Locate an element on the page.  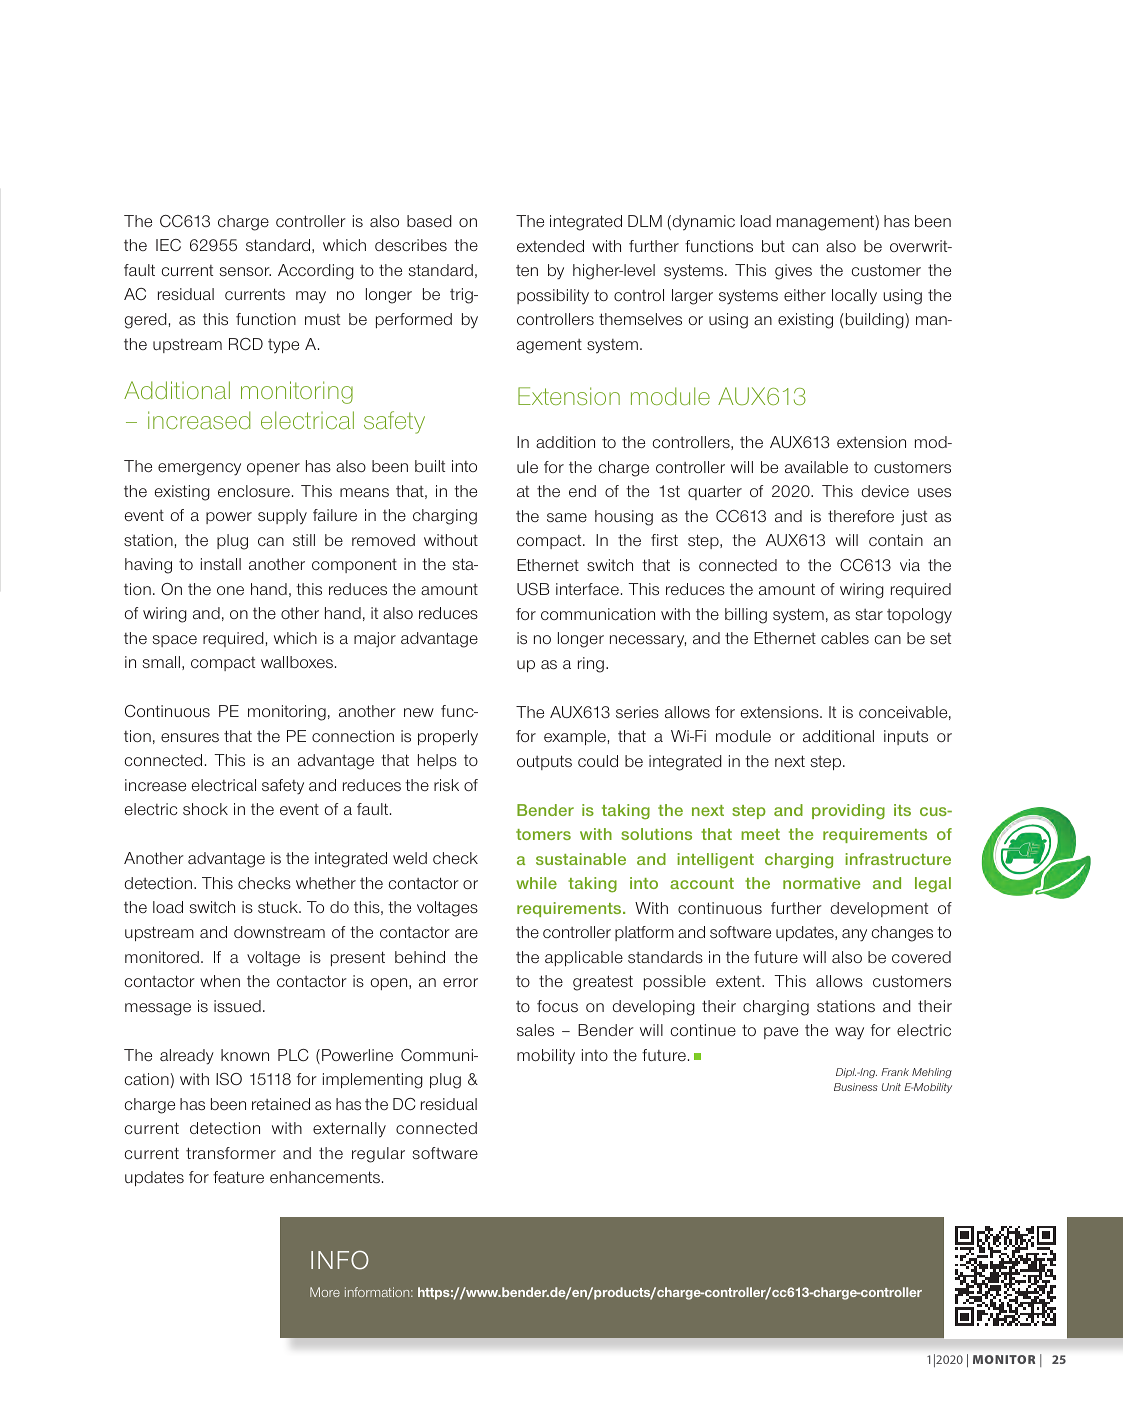
Business is located at coordinates (856, 1087).
